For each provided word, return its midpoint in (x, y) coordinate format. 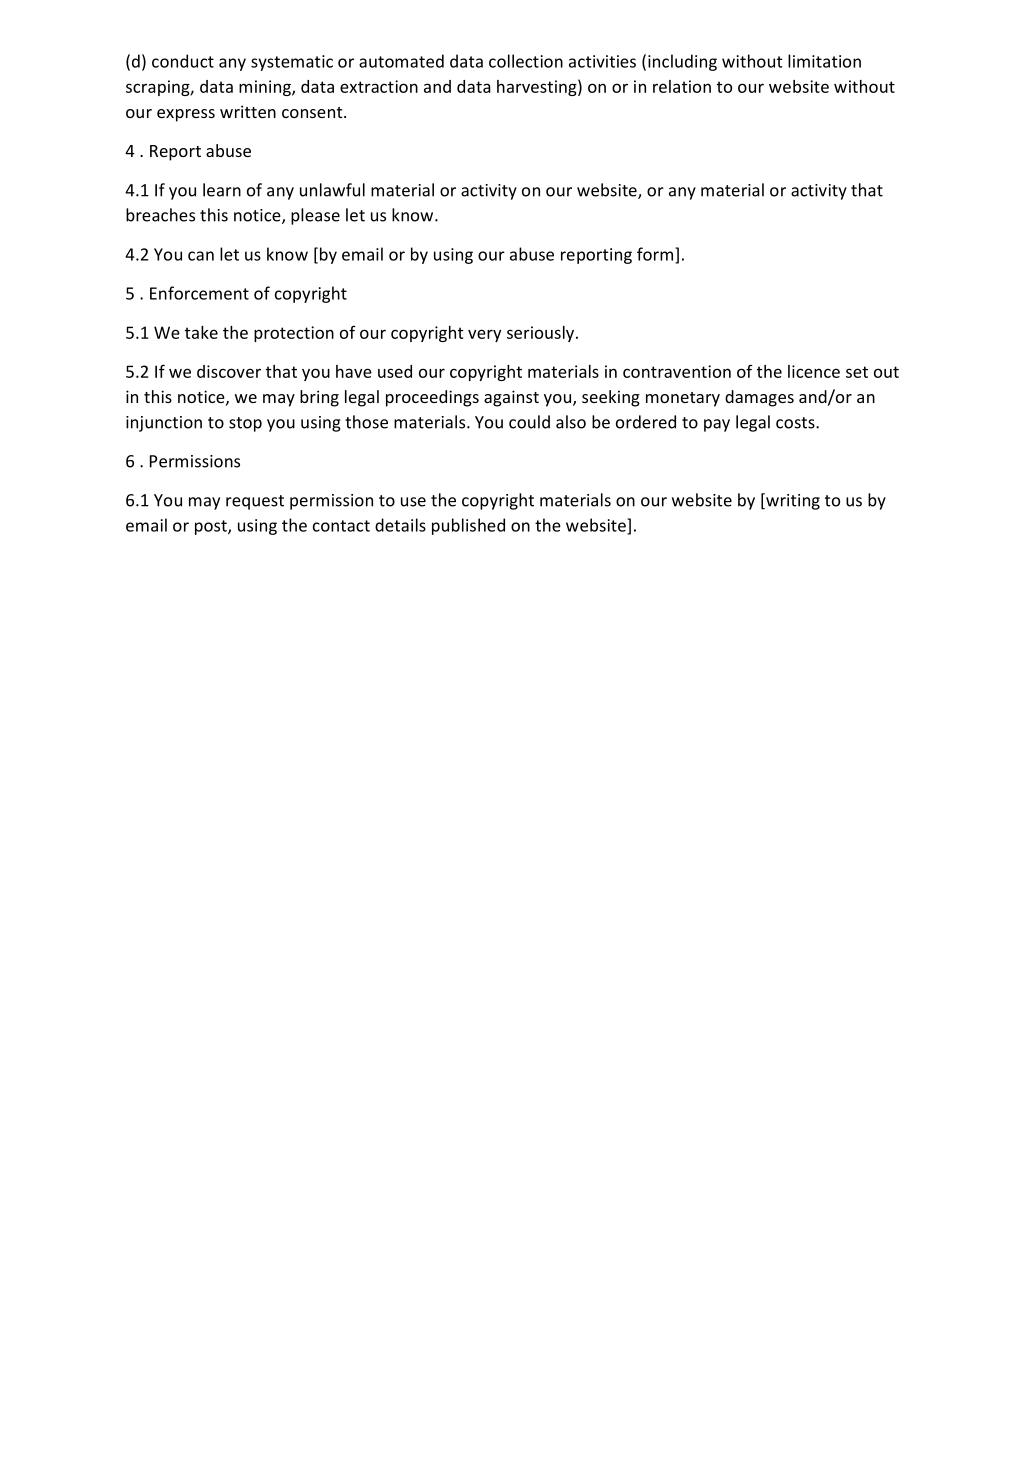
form (656, 255)
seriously (542, 334)
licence (814, 371)
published (468, 526)
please (315, 216)
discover (229, 371)
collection (526, 61)
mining (266, 88)
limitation (824, 61)
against (511, 398)
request (255, 502)
